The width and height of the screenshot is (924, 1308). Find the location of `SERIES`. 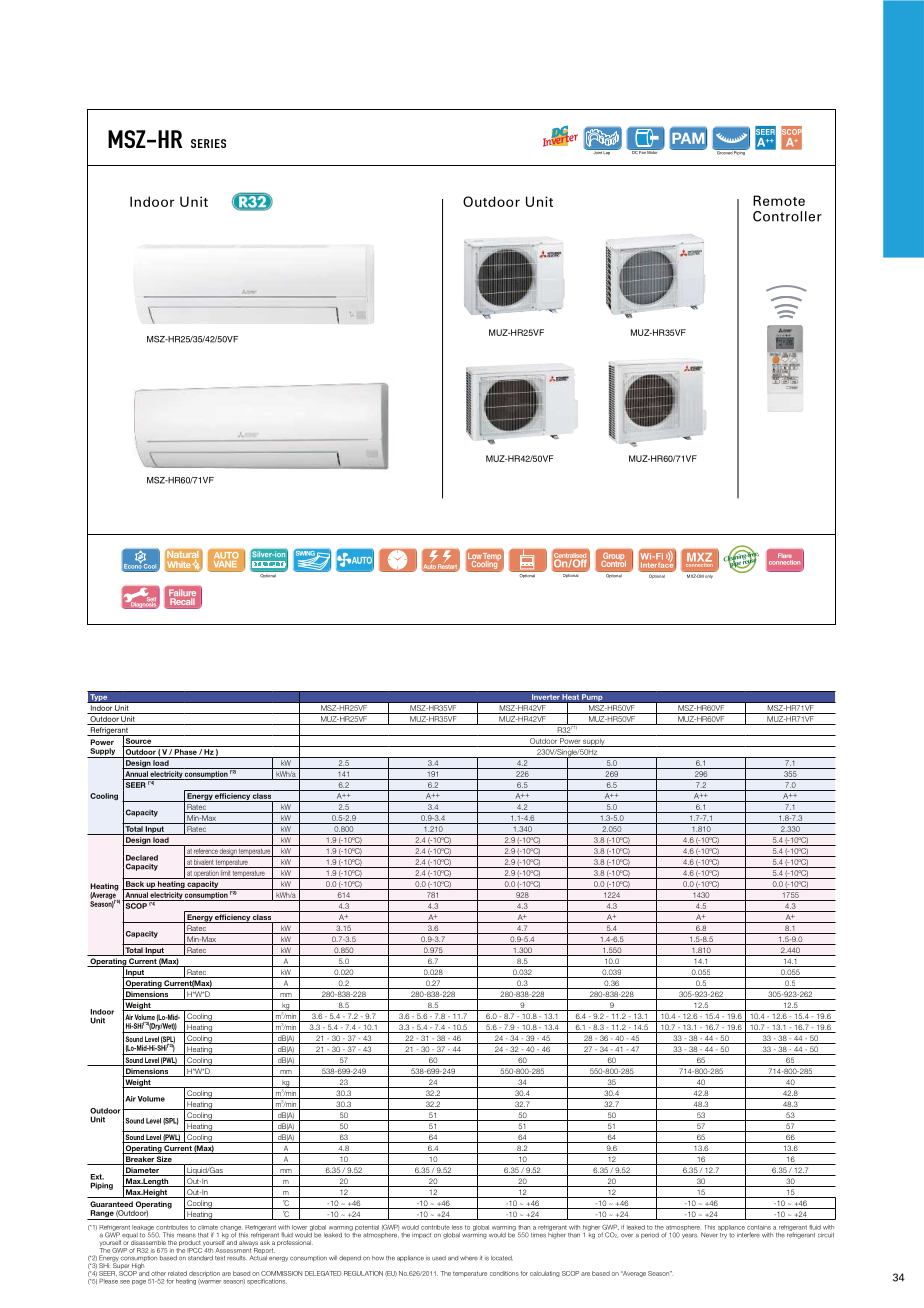

SERIES is located at coordinates (208, 143).
